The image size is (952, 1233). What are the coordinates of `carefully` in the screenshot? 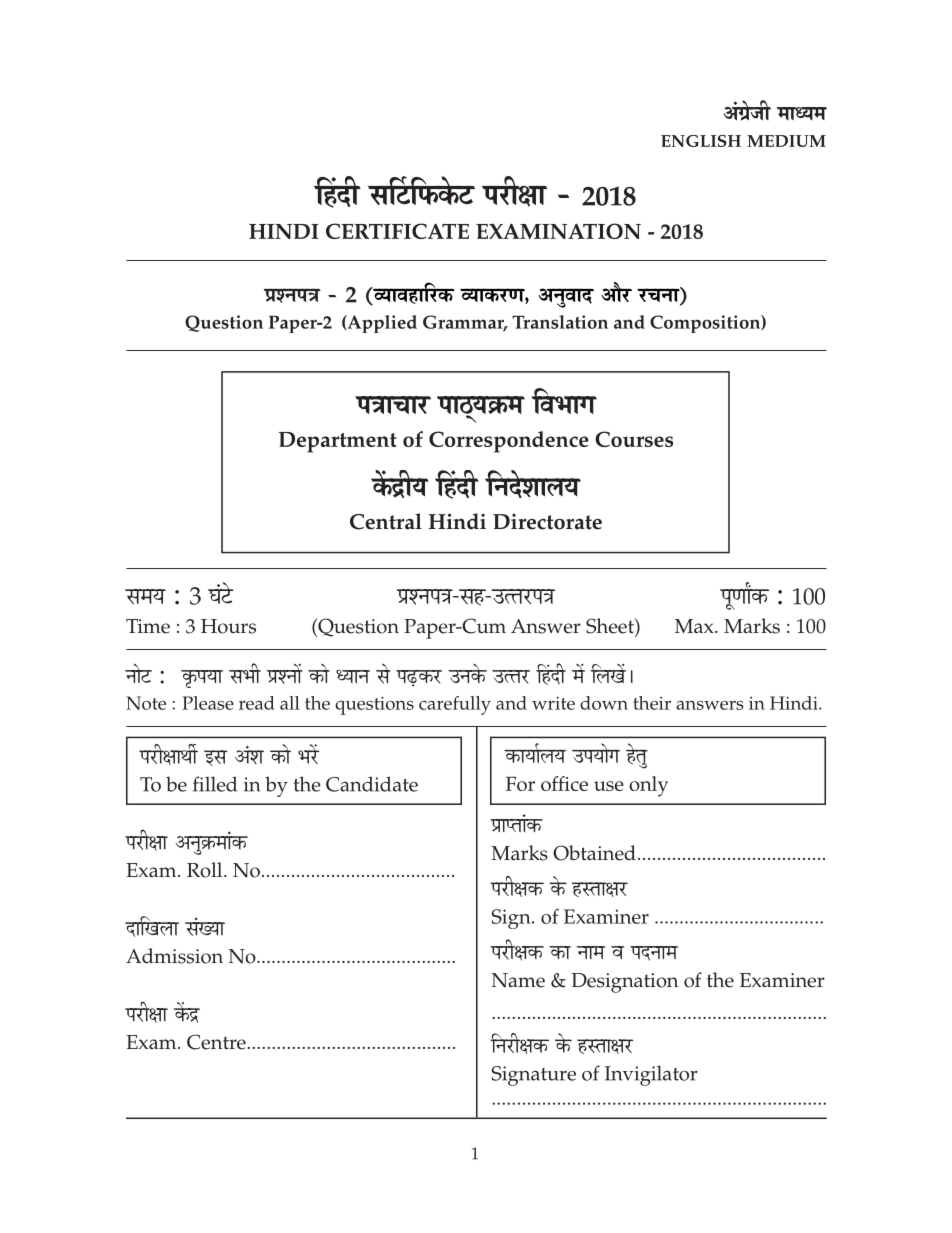 It's located at (455, 705).
